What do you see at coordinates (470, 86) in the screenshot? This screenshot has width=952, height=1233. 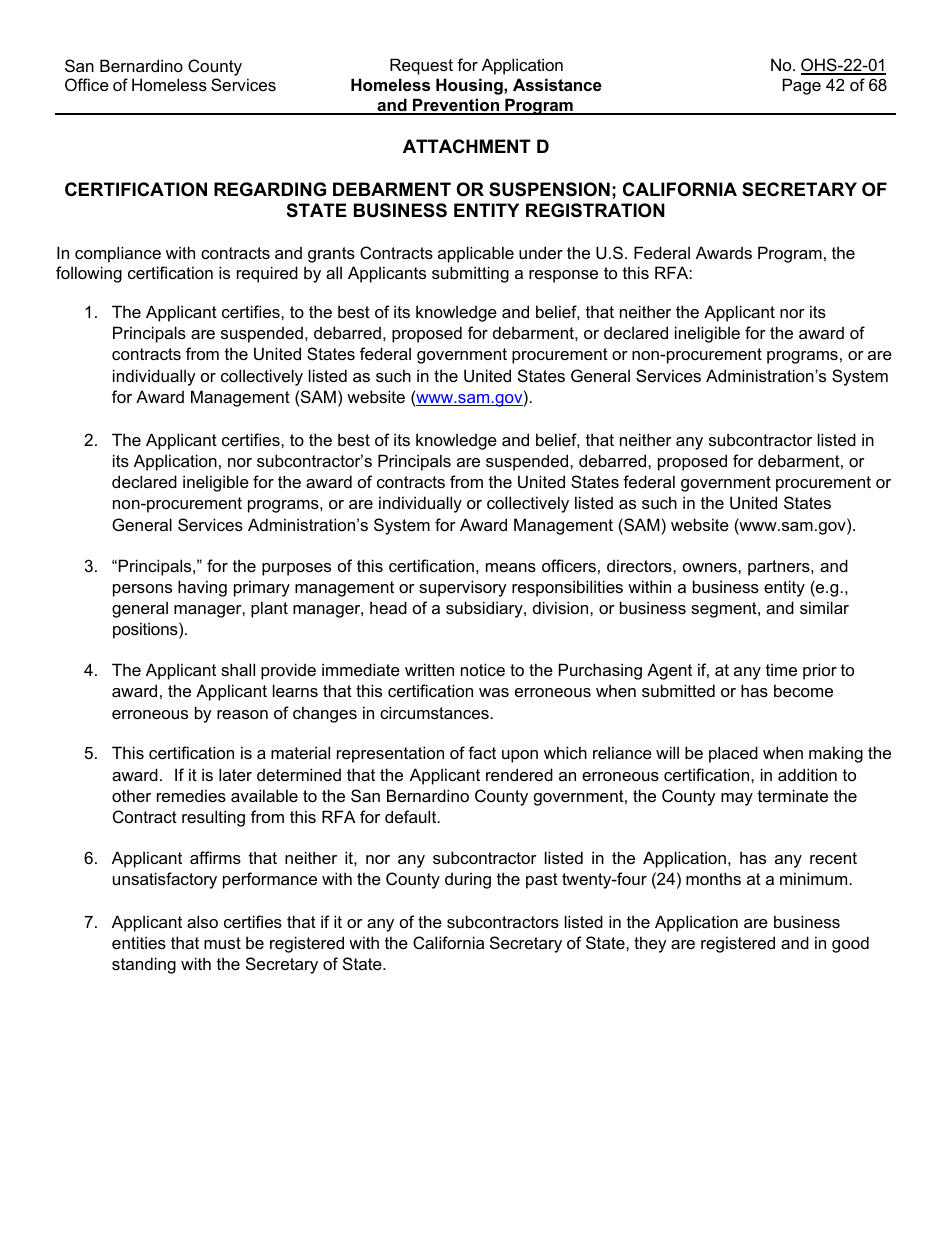 I see `Housing` at bounding box center [470, 86].
